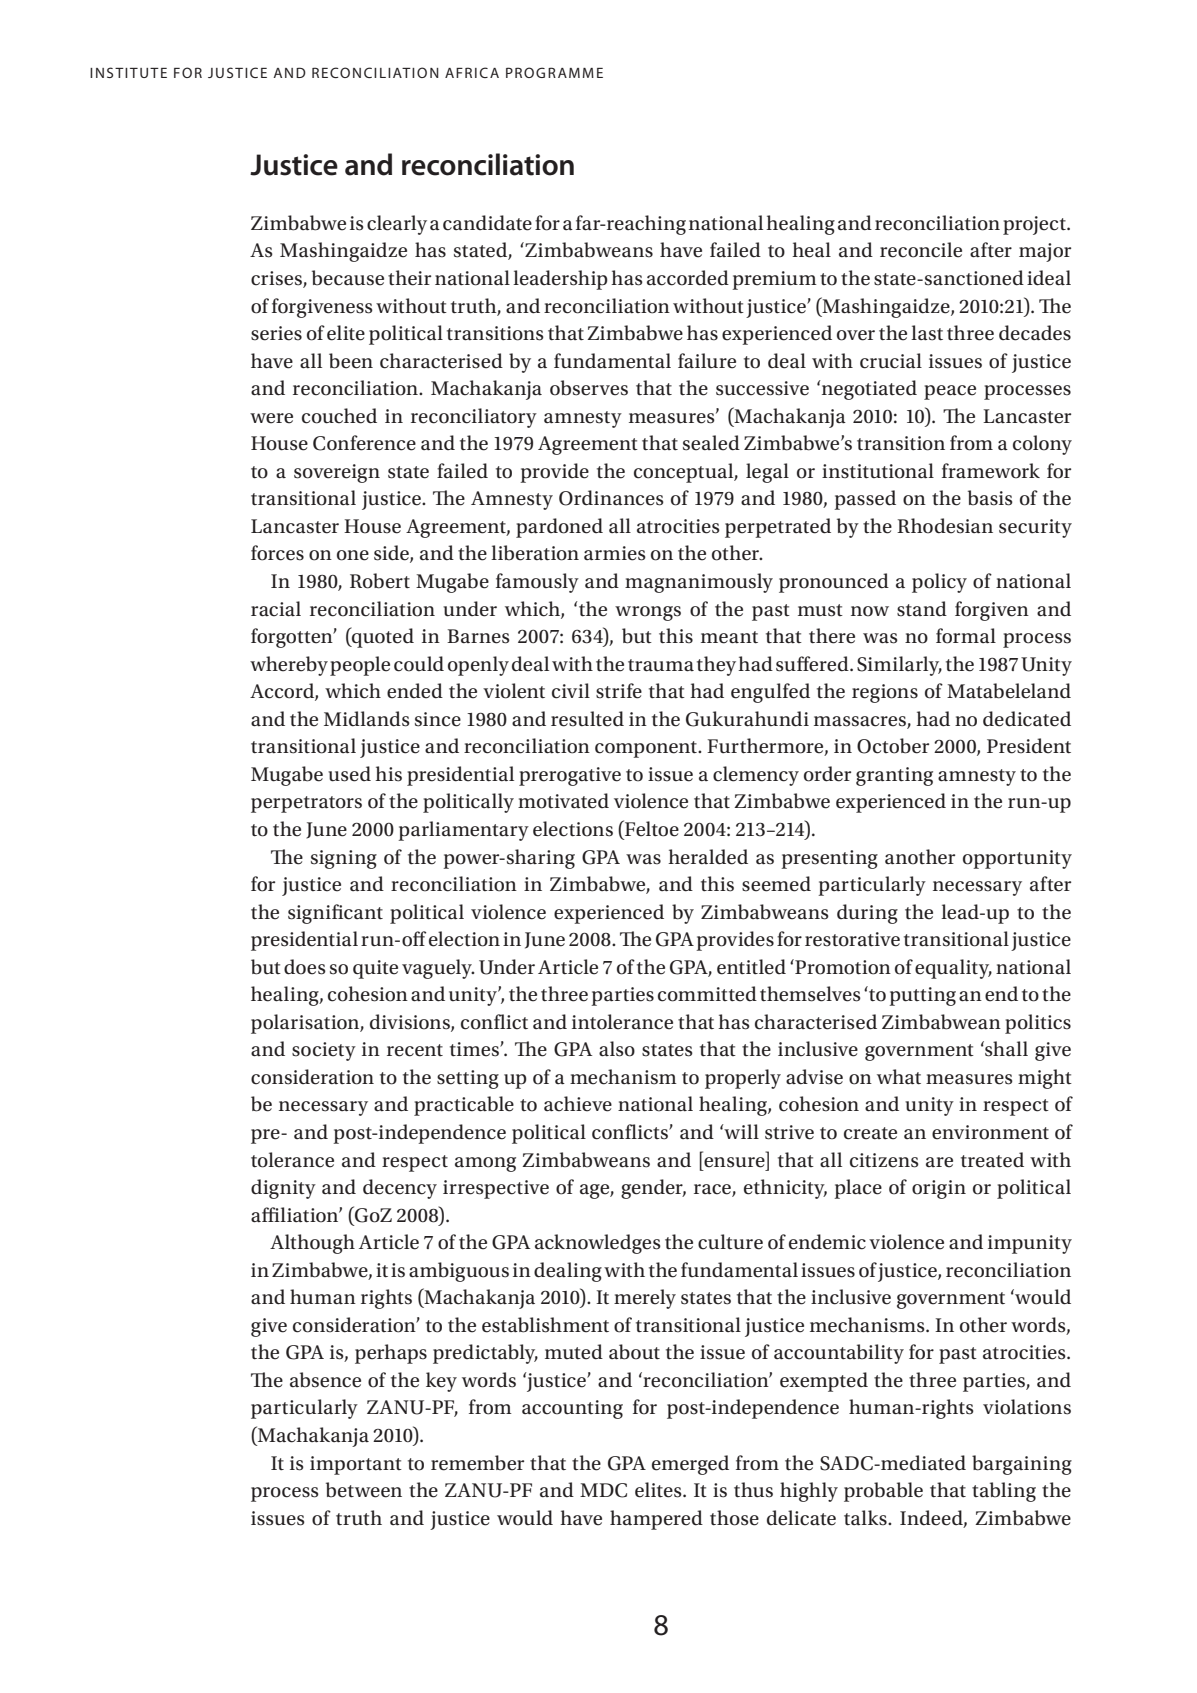 Image resolution: width=1197 pixels, height=1693 pixels. I want to click on Conference, so click(364, 443).
